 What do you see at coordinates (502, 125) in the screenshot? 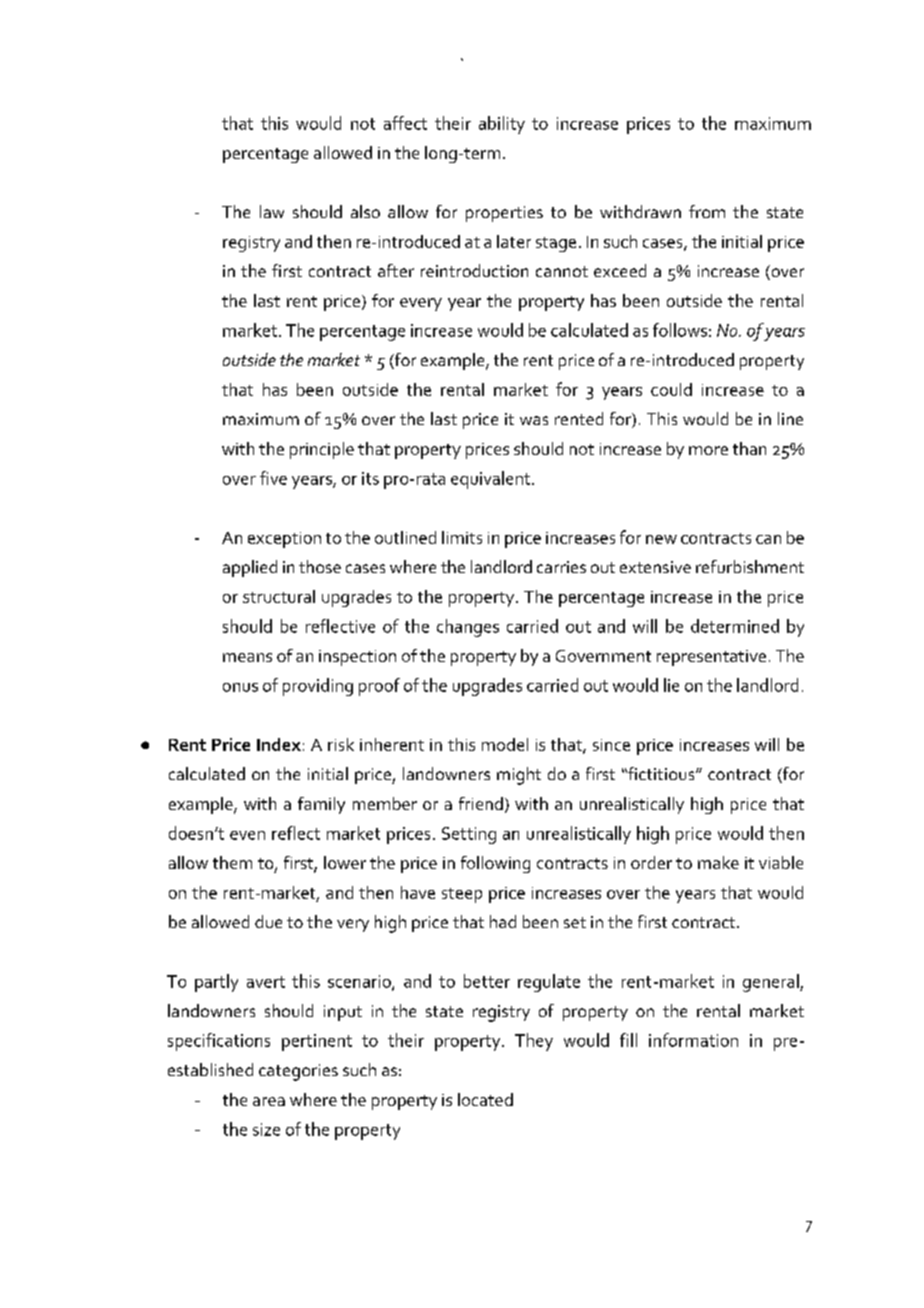
I see `ability` at bounding box center [502, 125].
